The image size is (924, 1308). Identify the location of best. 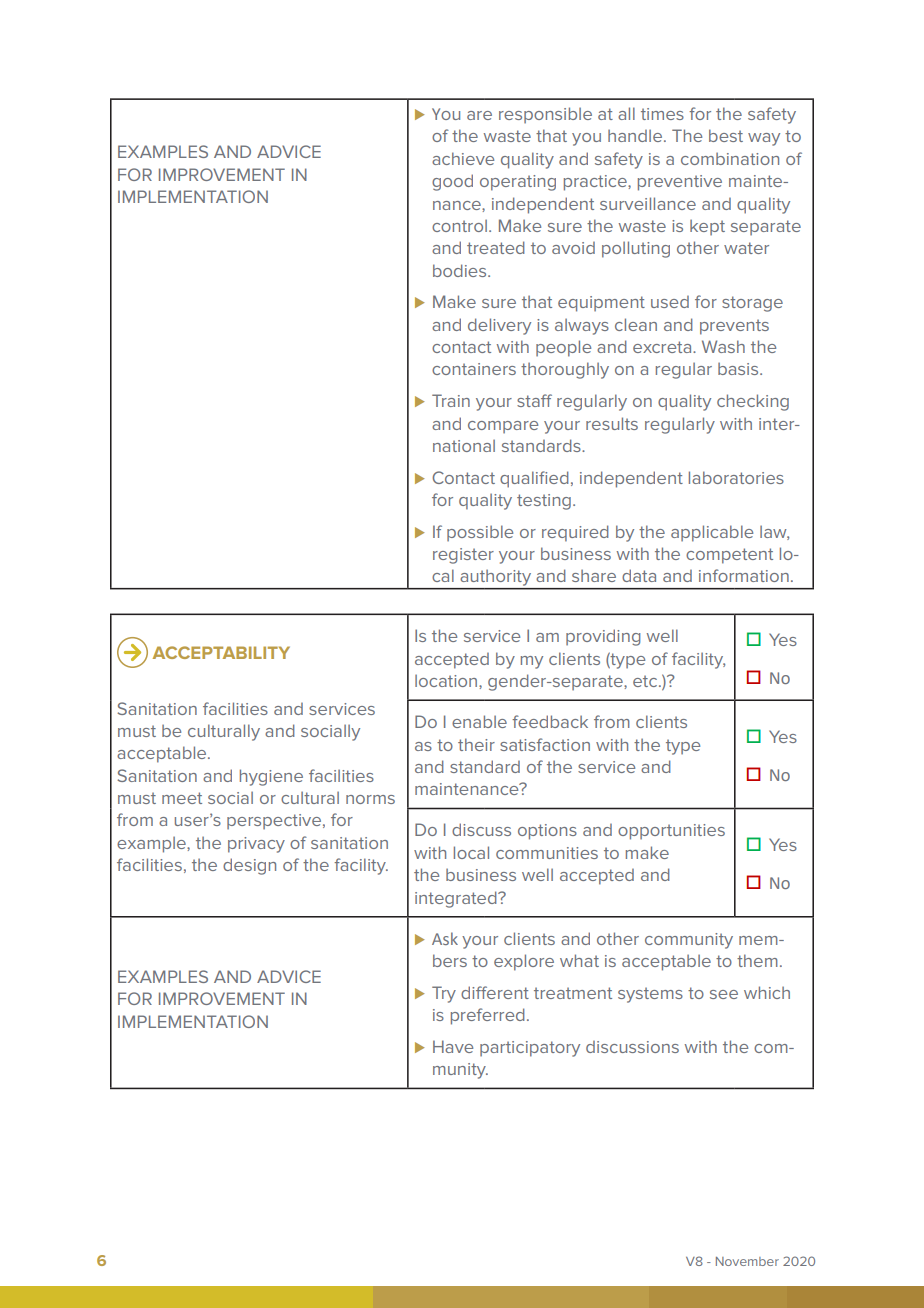
(726, 135).
